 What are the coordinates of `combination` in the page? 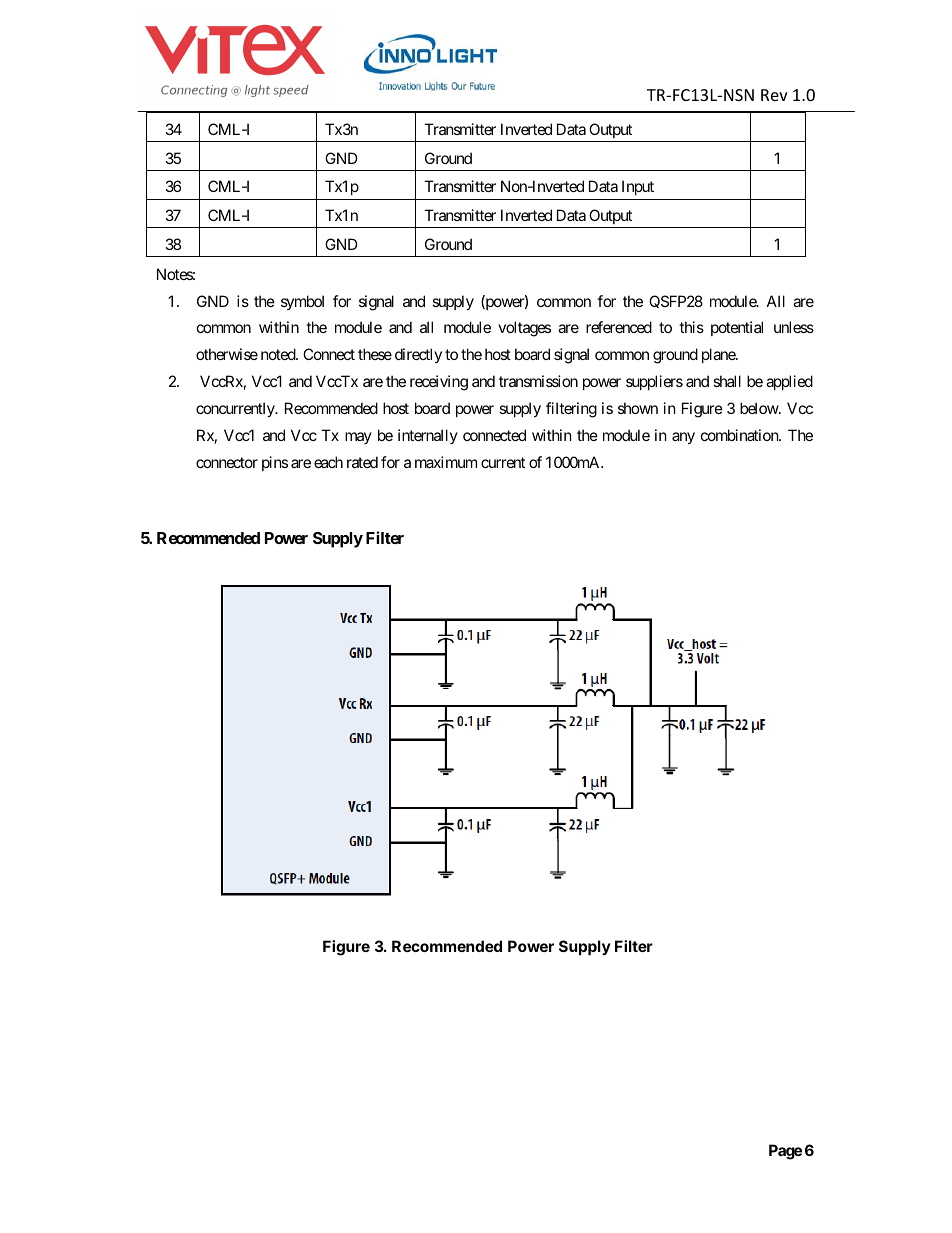 It's located at (740, 435).
